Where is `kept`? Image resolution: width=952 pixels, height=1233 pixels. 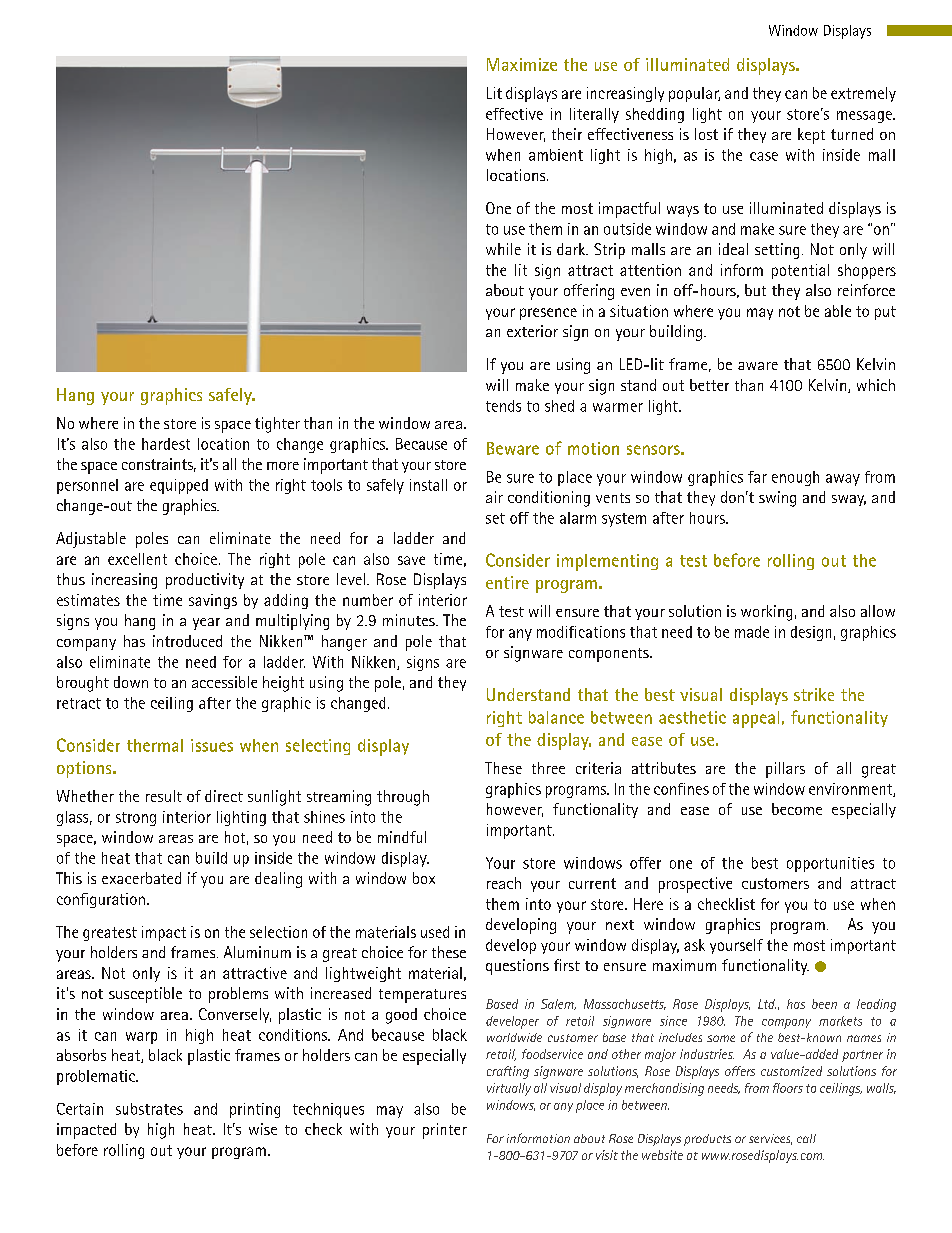 kept is located at coordinates (811, 136).
